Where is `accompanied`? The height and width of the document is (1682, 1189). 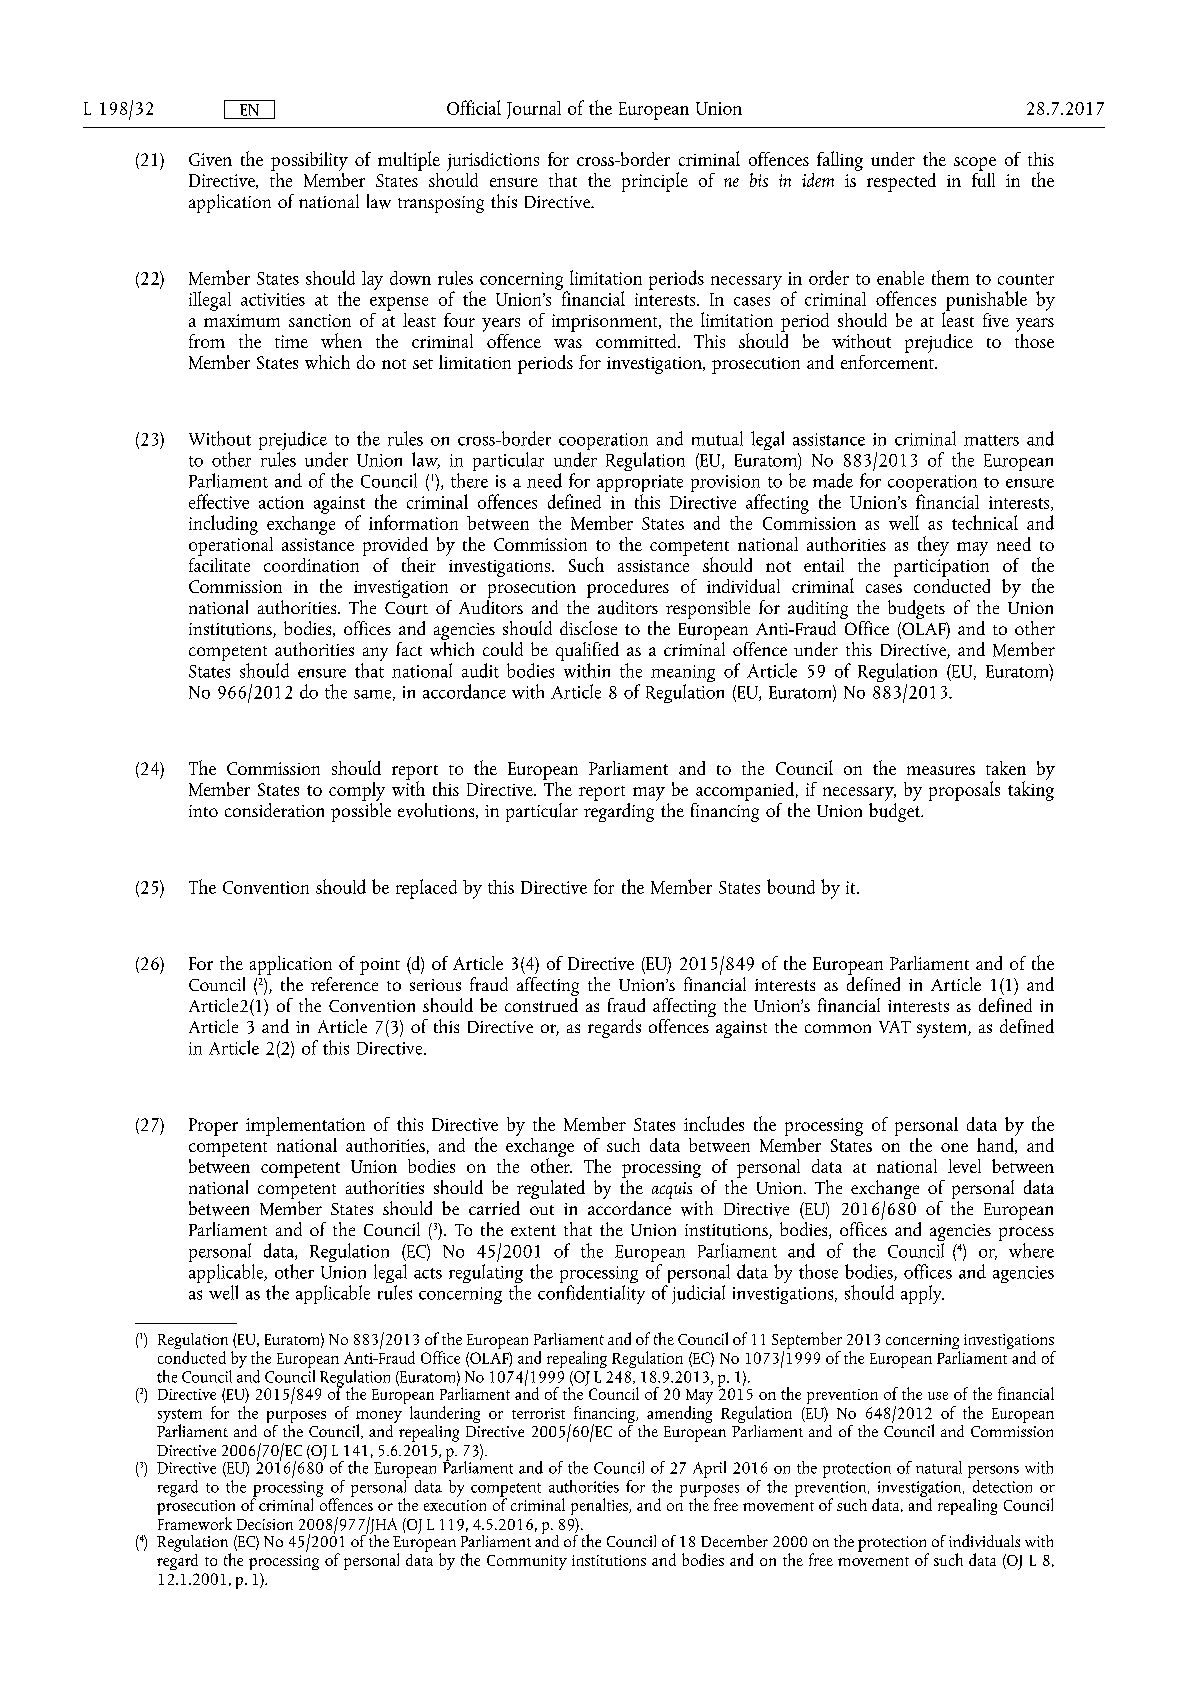 accompanied is located at coordinates (745, 791).
